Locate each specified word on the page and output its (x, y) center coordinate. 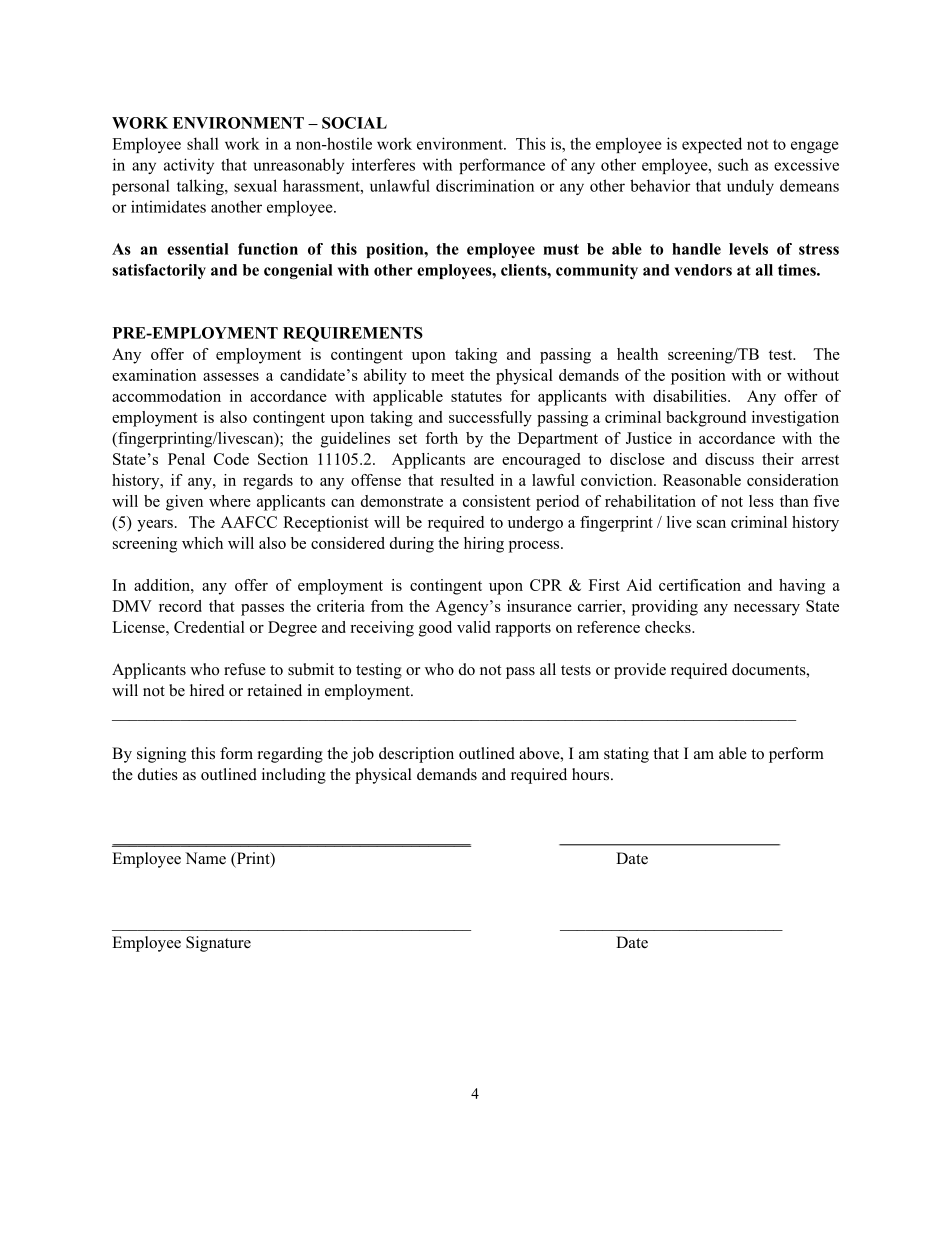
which (202, 543)
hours (592, 774)
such (733, 164)
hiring (484, 545)
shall (203, 143)
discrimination (485, 185)
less (761, 501)
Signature (218, 944)
